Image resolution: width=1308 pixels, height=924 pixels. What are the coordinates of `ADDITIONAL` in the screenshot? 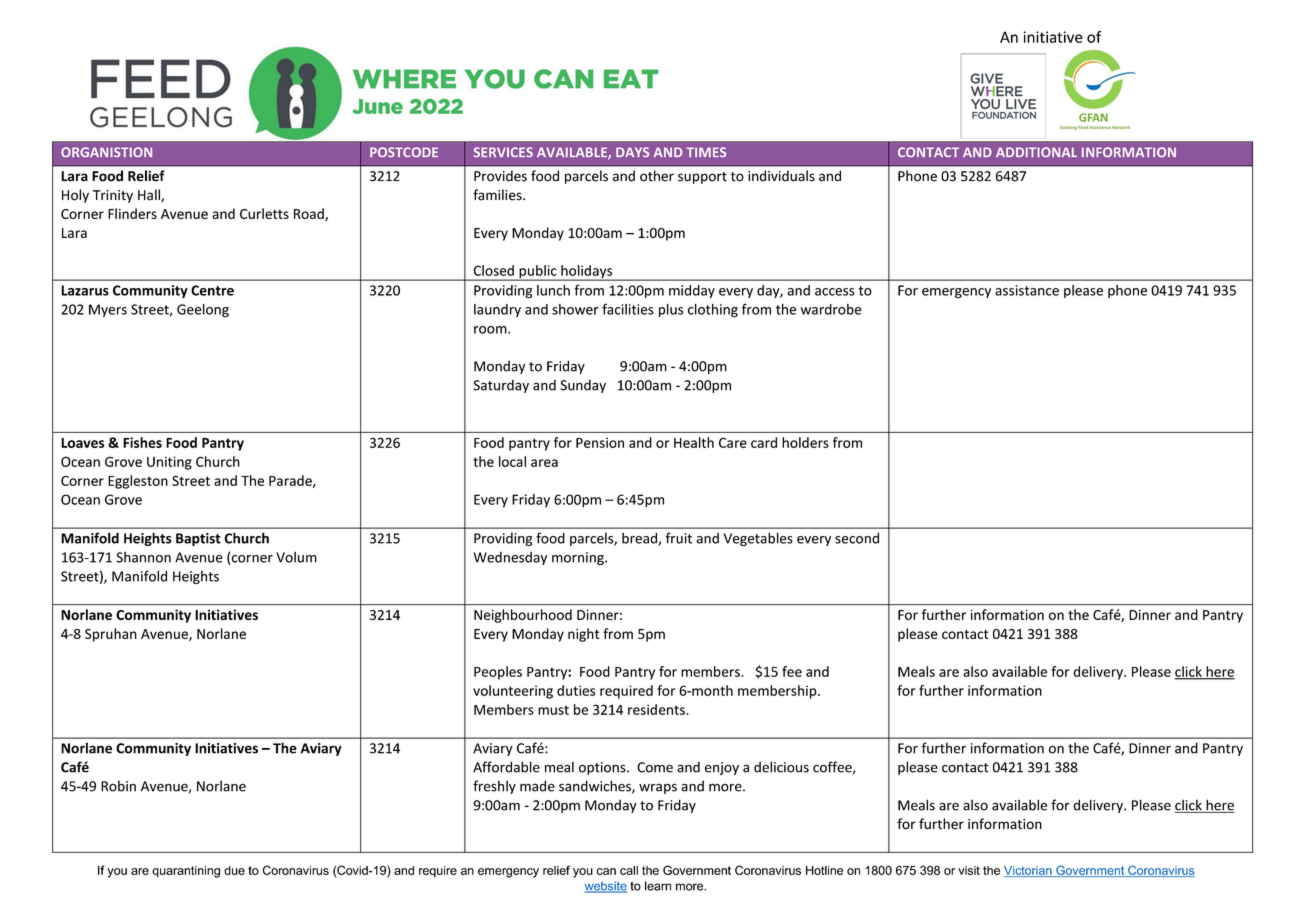 It's located at (1036, 152).
